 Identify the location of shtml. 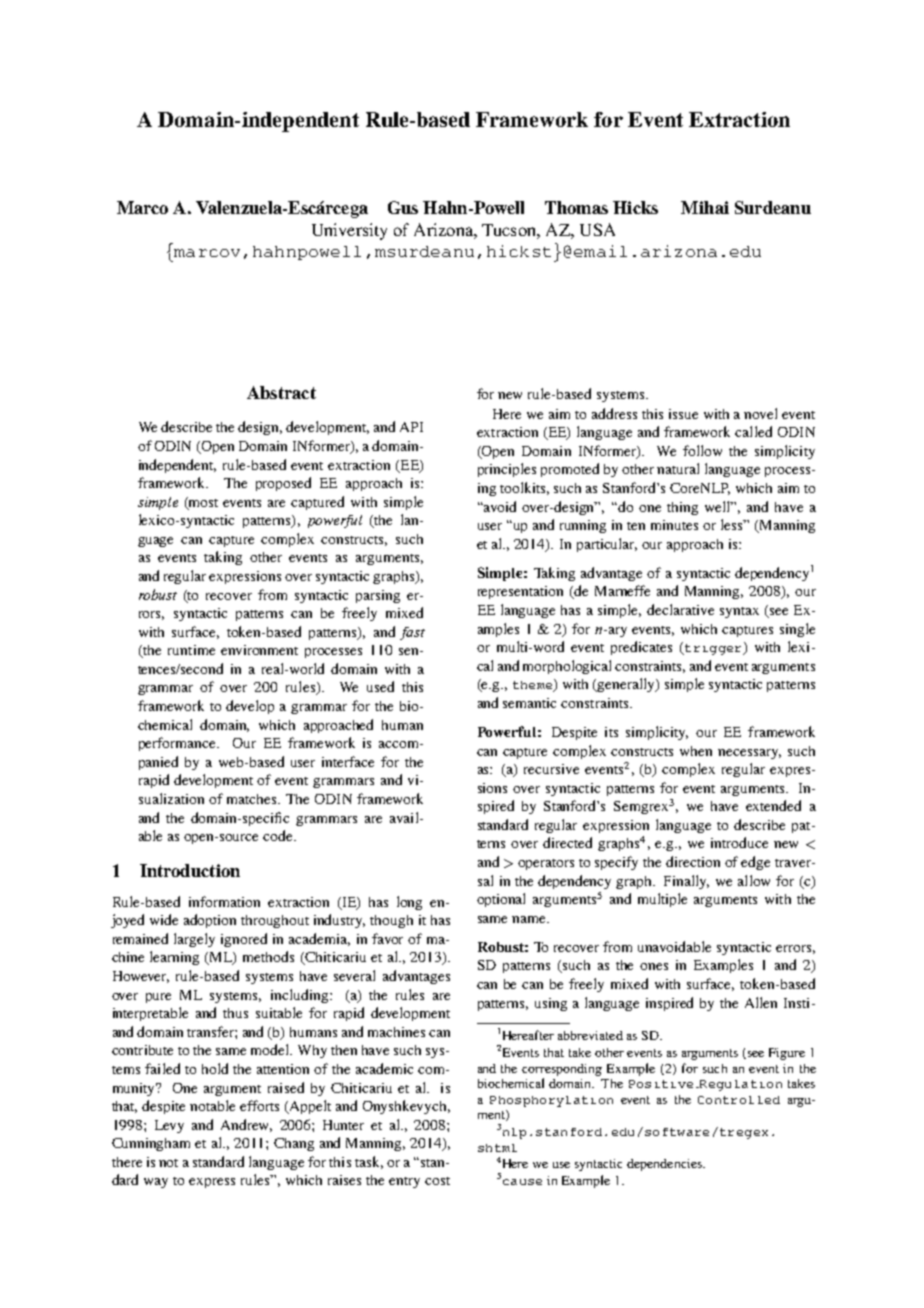
(497, 1148).
